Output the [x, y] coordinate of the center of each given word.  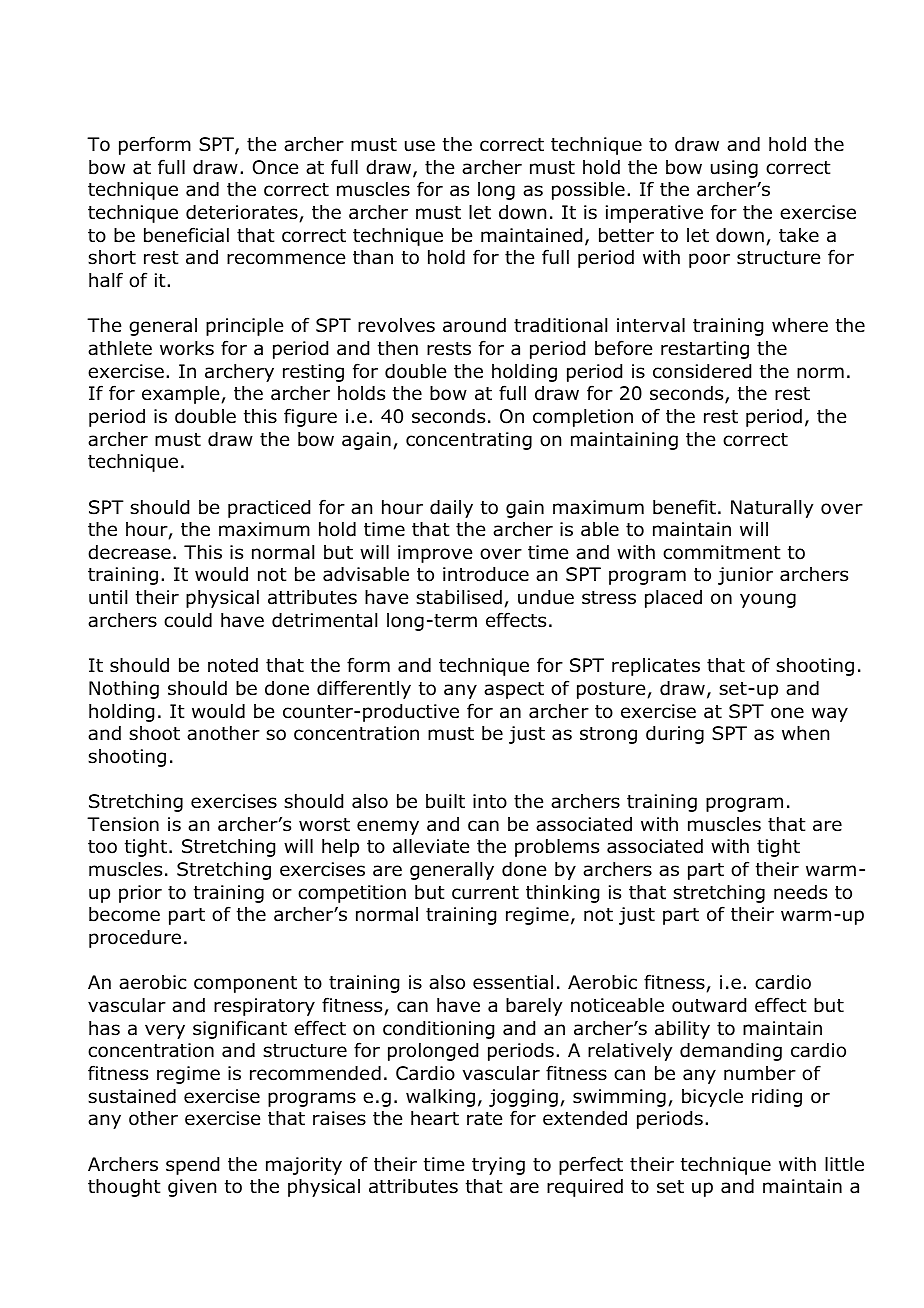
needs [800, 892]
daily [451, 509]
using [734, 169]
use [420, 146]
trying [498, 1166]
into [490, 801]
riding [777, 1098]
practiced [269, 509]
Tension [123, 824]
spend [192, 1166]
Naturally [772, 509]
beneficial [186, 235]
